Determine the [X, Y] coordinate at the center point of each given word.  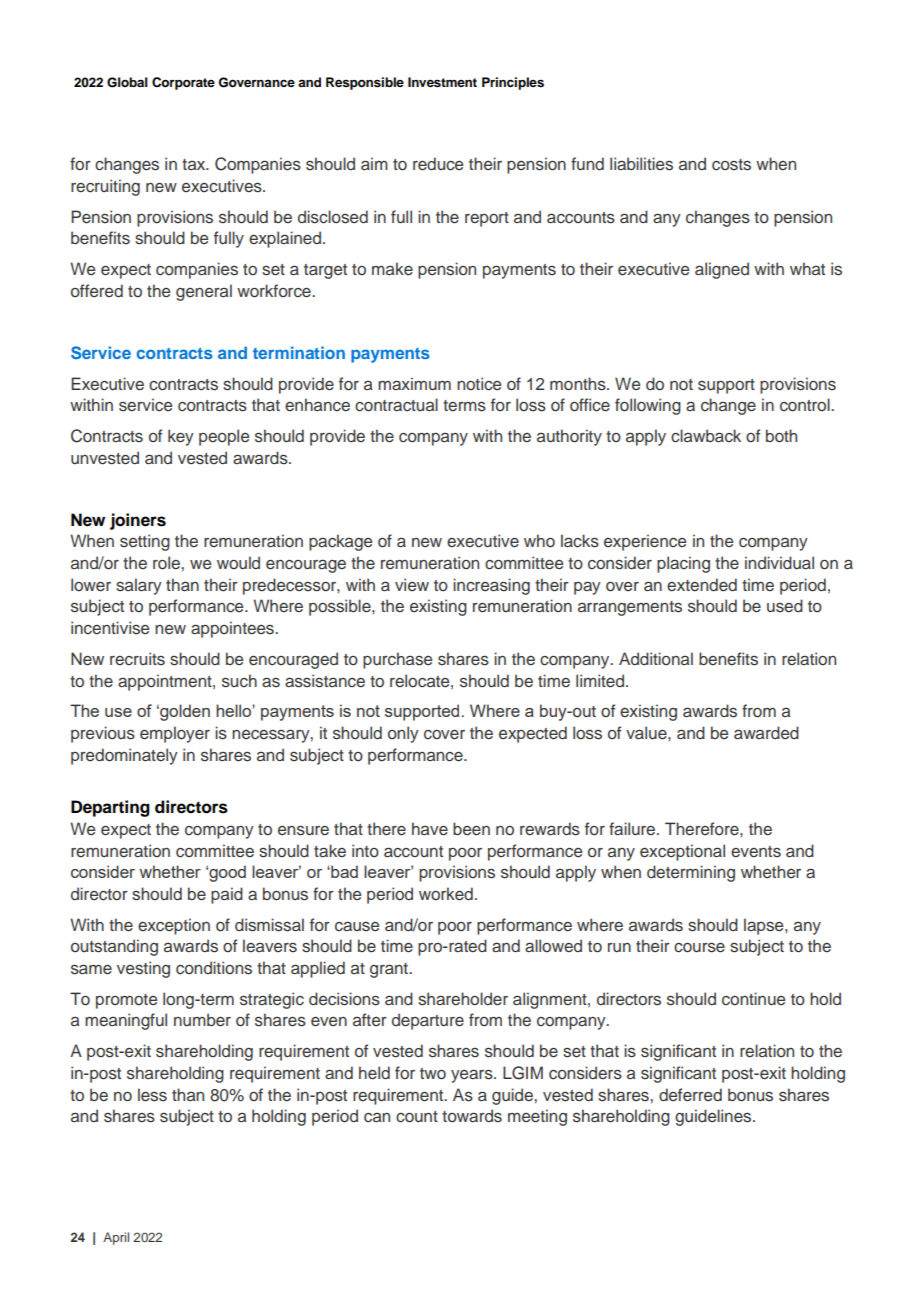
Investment [442, 82]
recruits [137, 659]
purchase [397, 660]
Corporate [183, 83]
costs [731, 165]
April [116, 1238]
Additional [656, 658]
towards [472, 1116]
